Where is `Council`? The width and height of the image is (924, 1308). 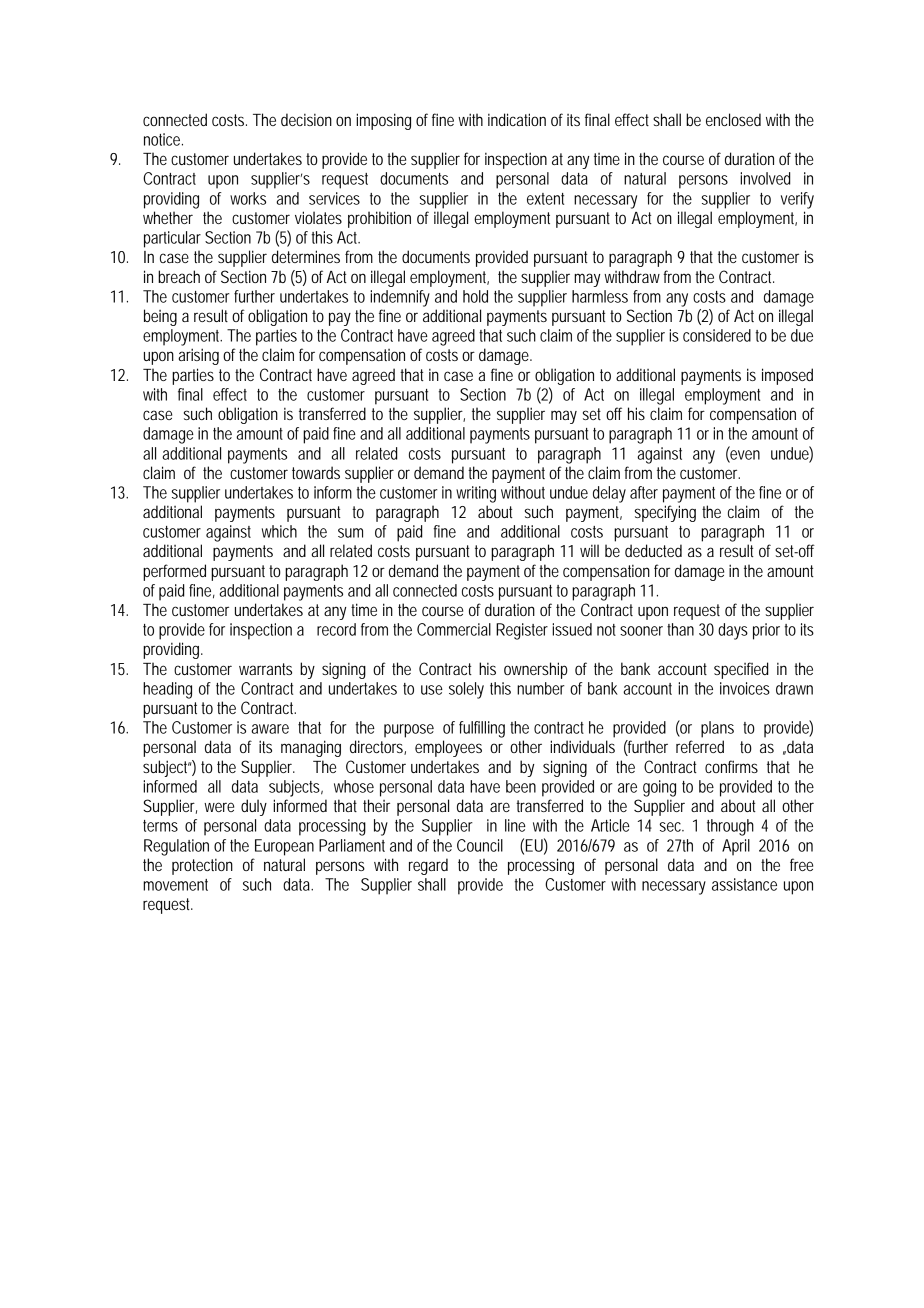
Council is located at coordinates (480, 845).
